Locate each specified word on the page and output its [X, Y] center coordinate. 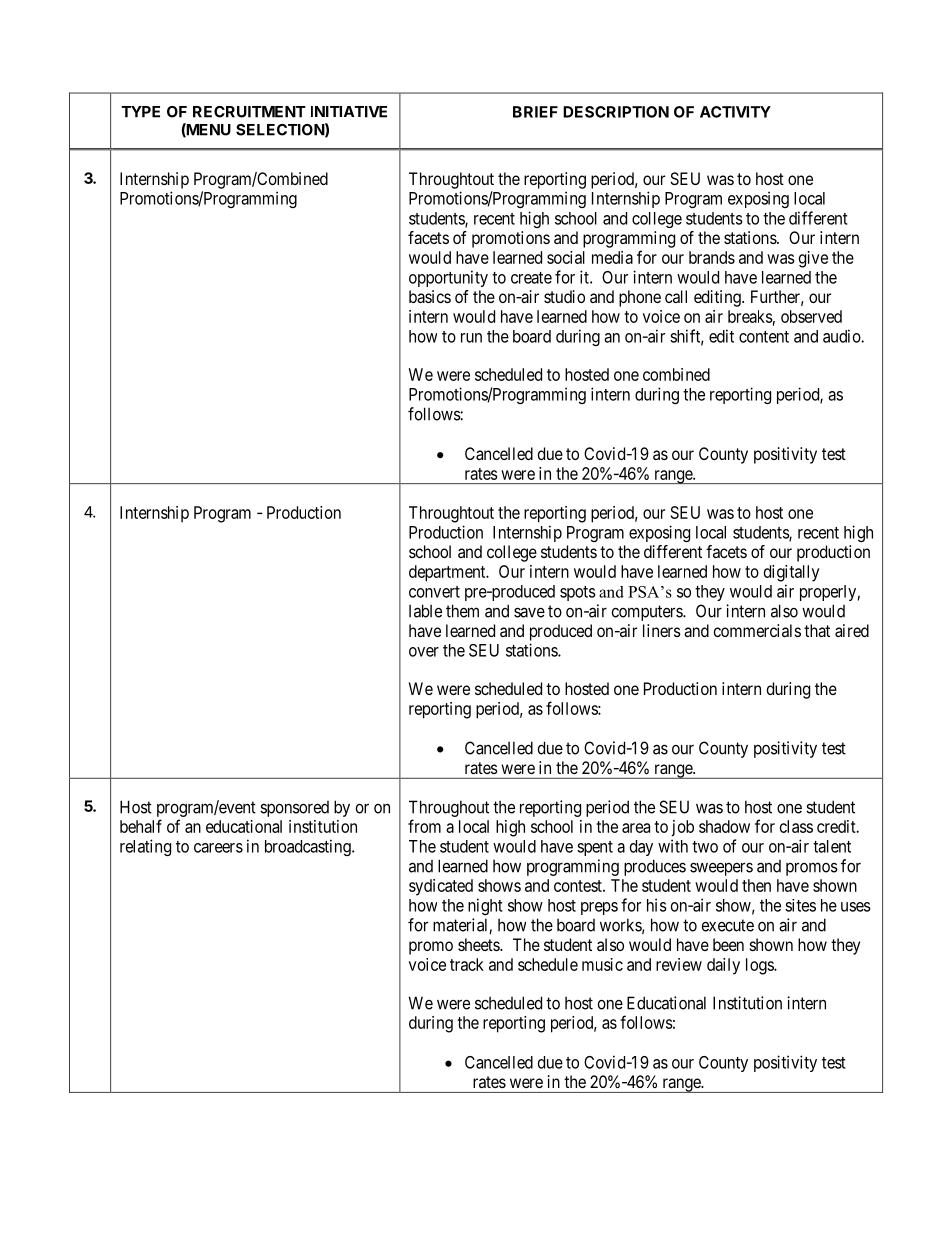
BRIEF [535, 112]
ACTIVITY [735, 112]
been [728, 944]
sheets [479, 944]
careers [218, 848]
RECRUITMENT [249, 112]
